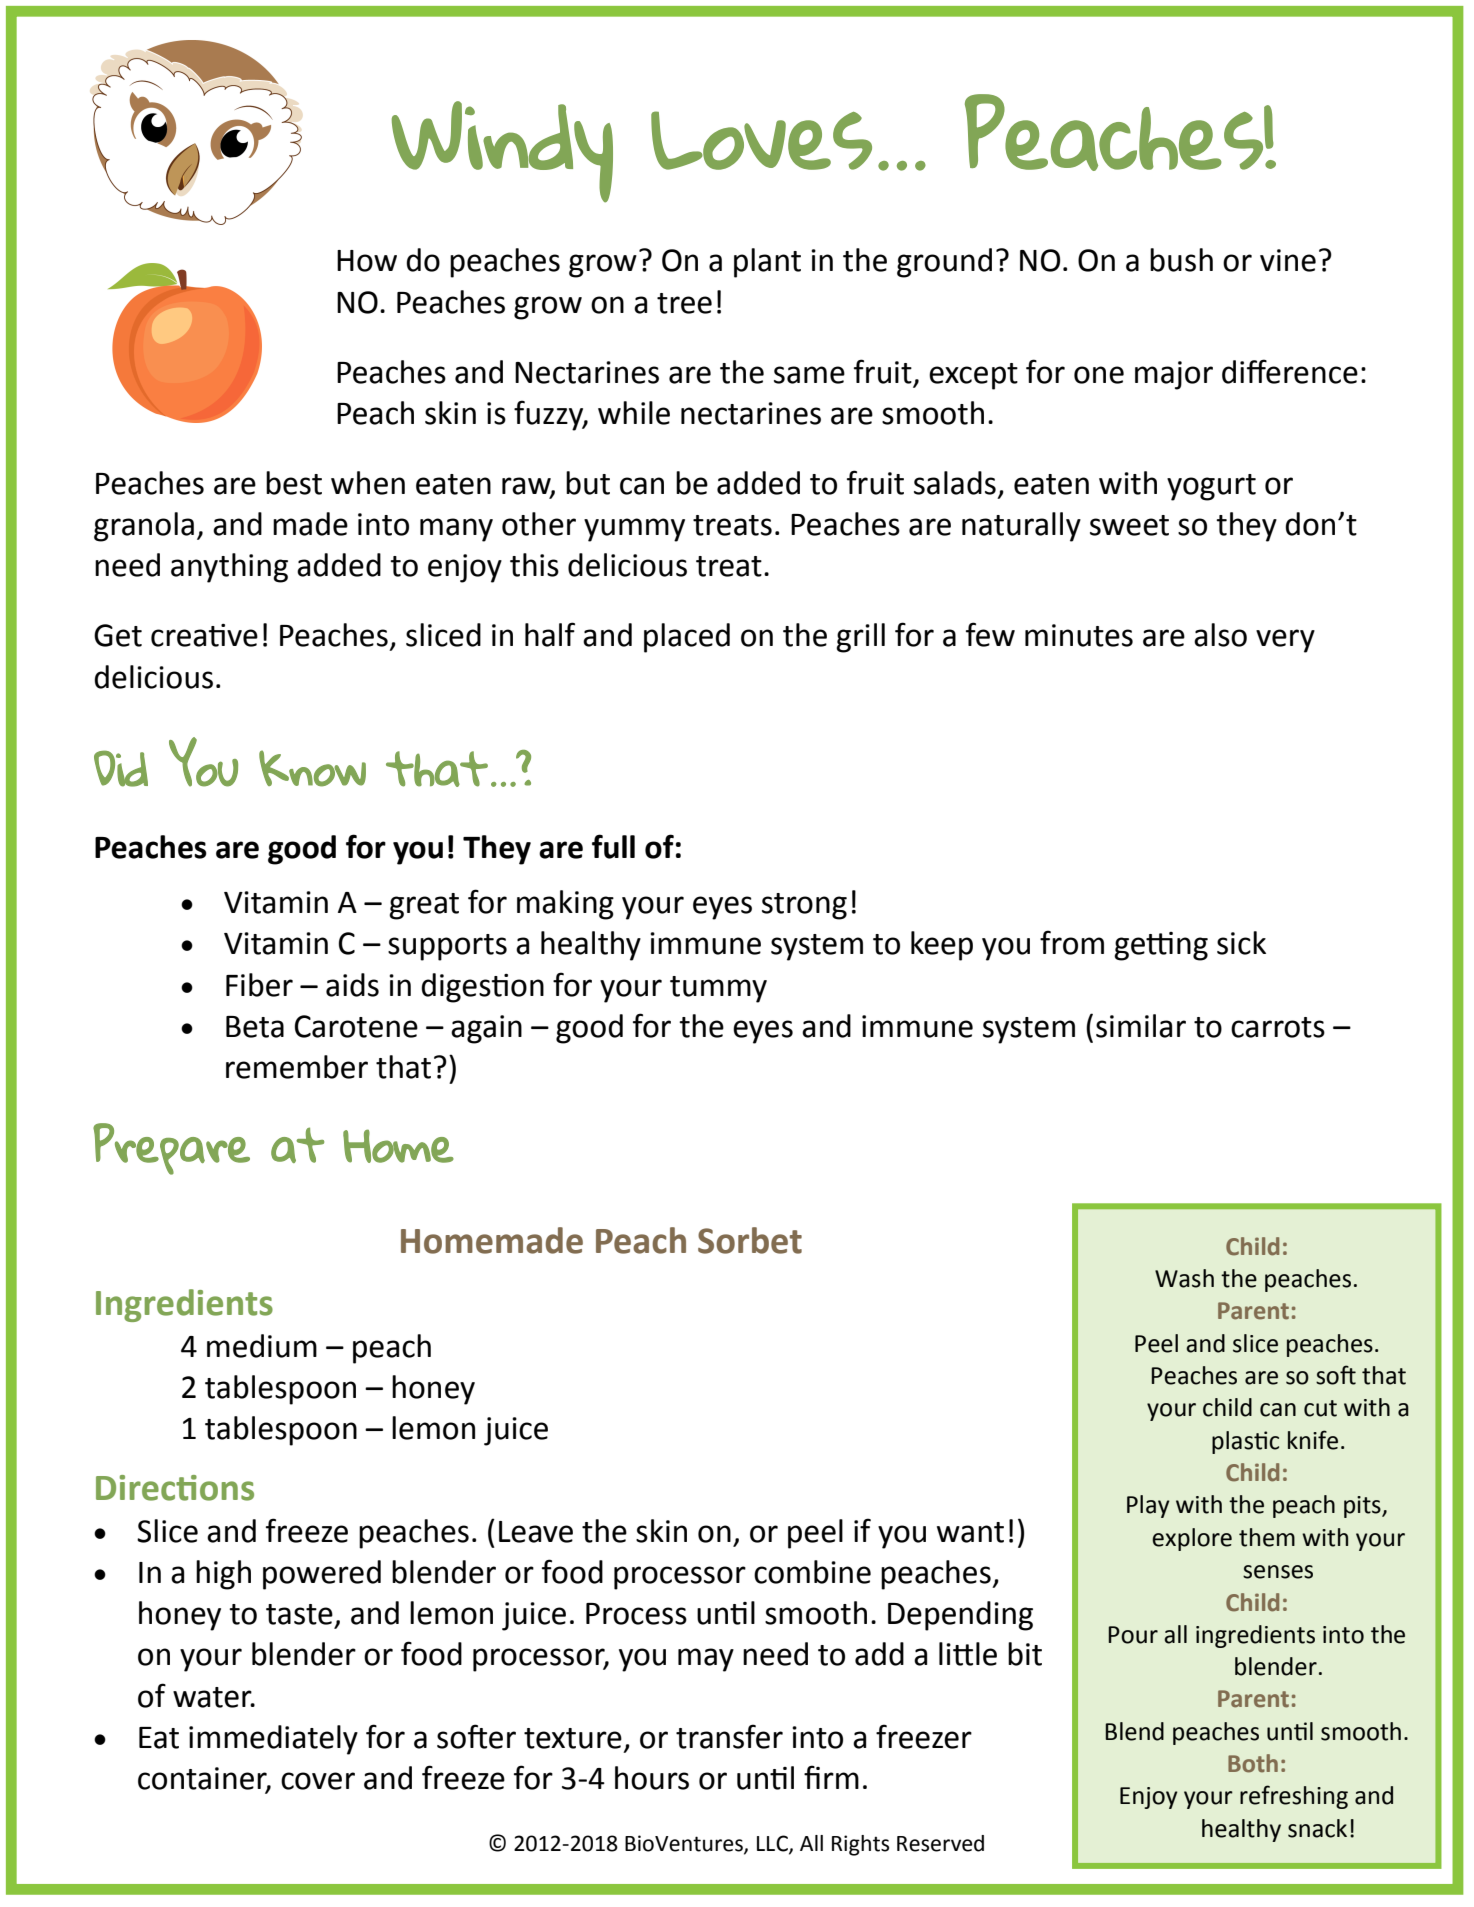  What do you see at coordinates (1181, 260) in the document?
I see `bush` at bounding box center [1181, 260].
